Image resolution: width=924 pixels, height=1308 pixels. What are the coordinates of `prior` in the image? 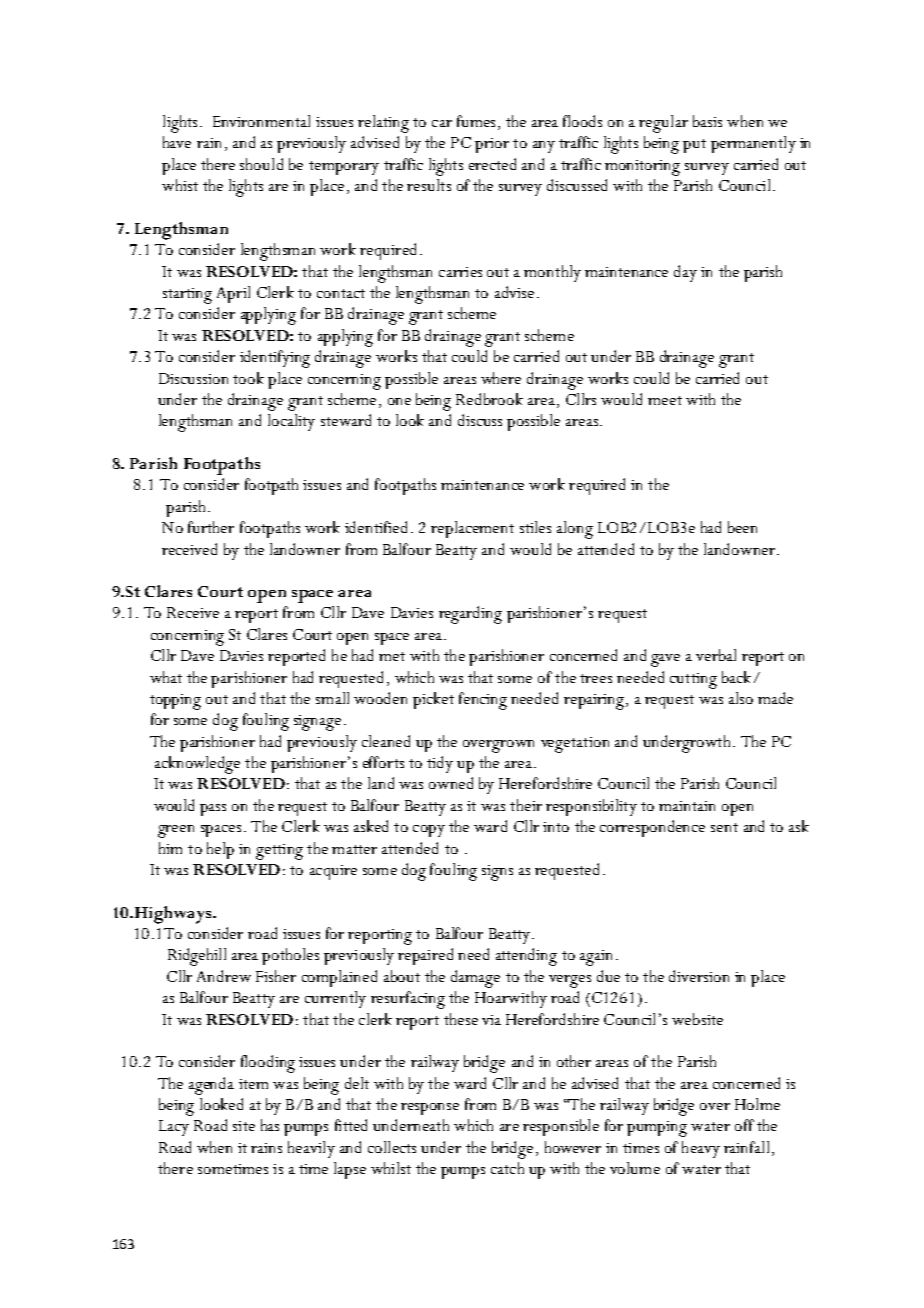 It's located at (492, 145).
